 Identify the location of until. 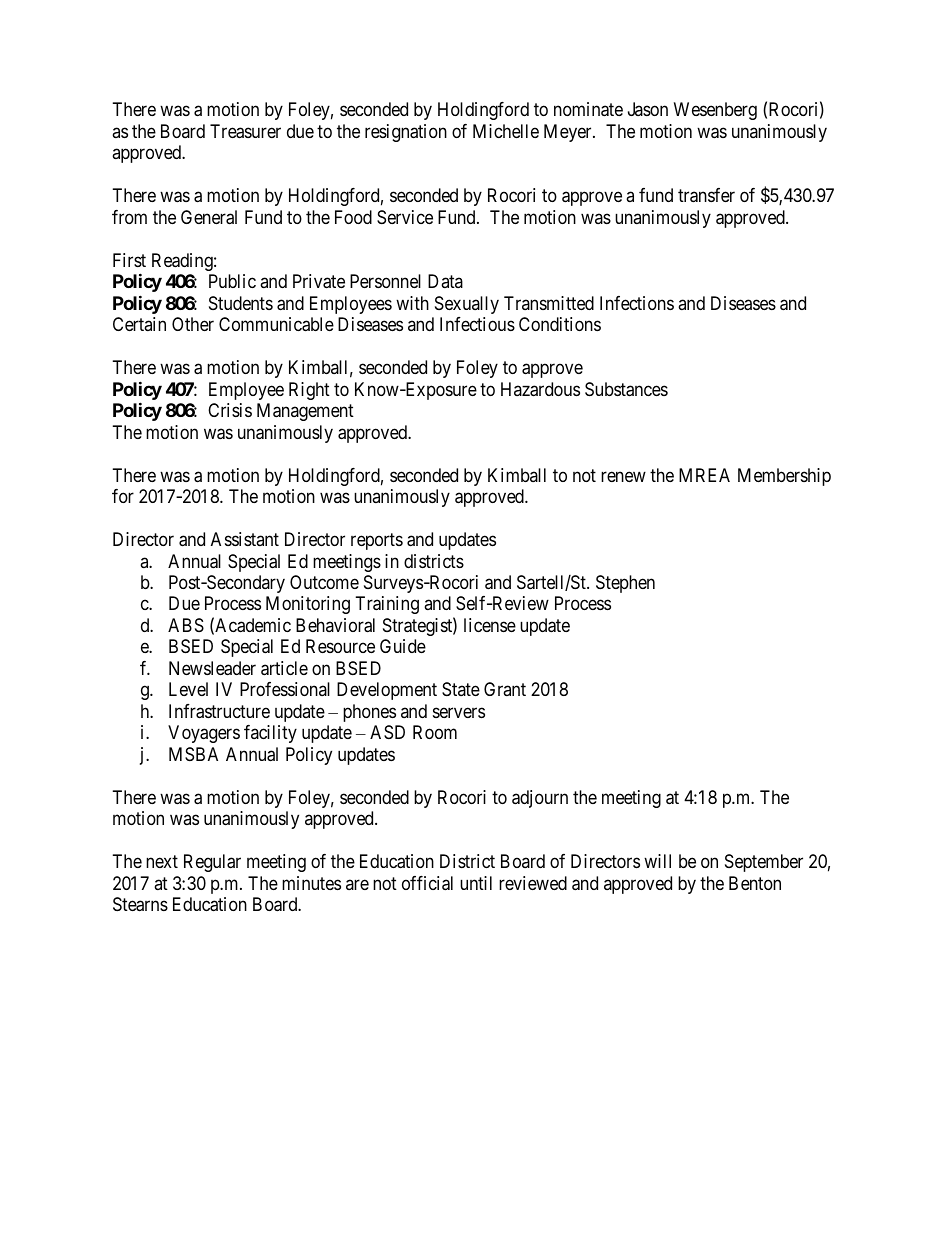
(476, 883).
